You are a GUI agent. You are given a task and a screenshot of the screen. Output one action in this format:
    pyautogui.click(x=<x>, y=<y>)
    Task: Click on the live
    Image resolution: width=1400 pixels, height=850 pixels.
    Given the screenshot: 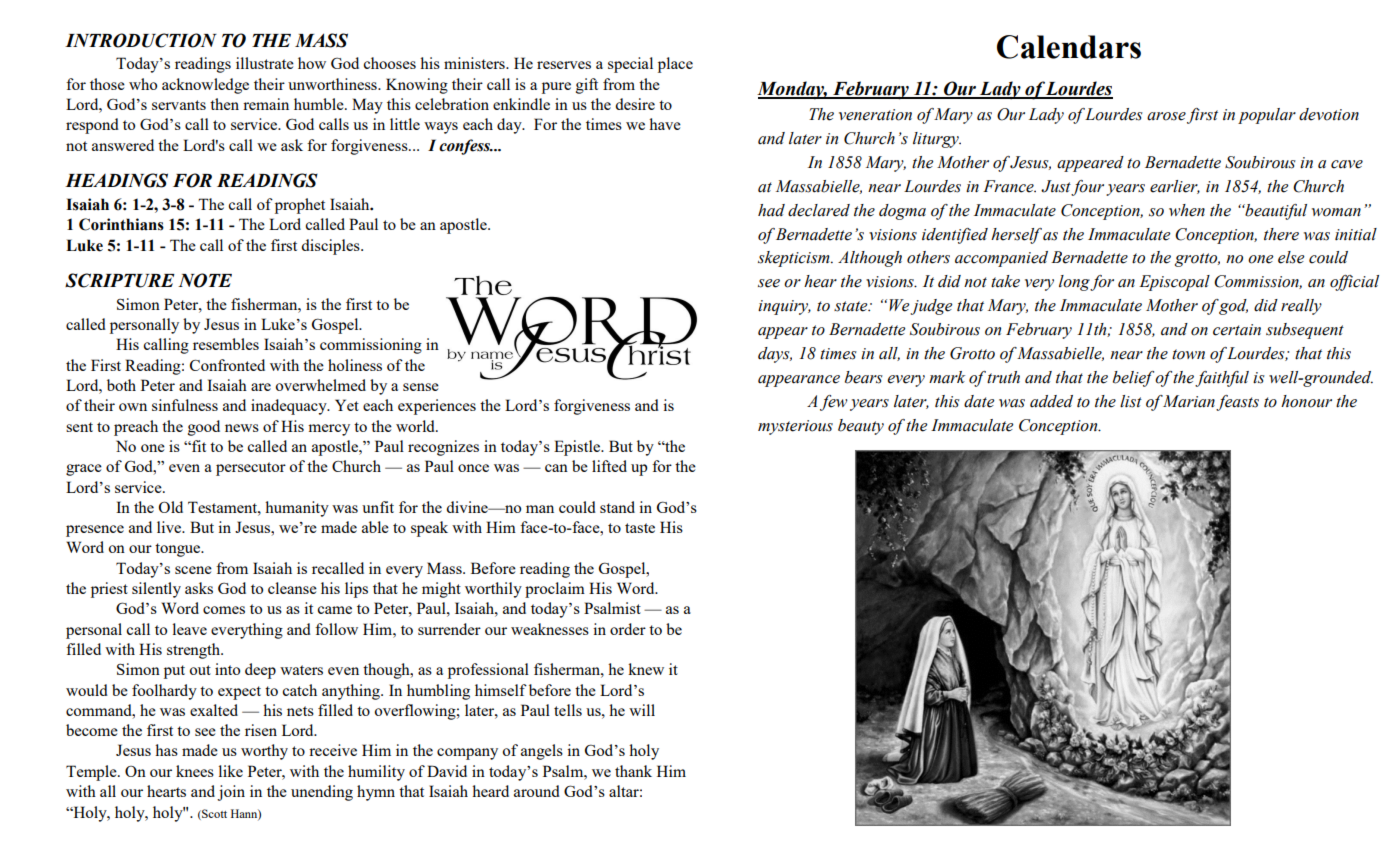 What is the action you would take?
    pyautogui.click(x=170, y=527)
